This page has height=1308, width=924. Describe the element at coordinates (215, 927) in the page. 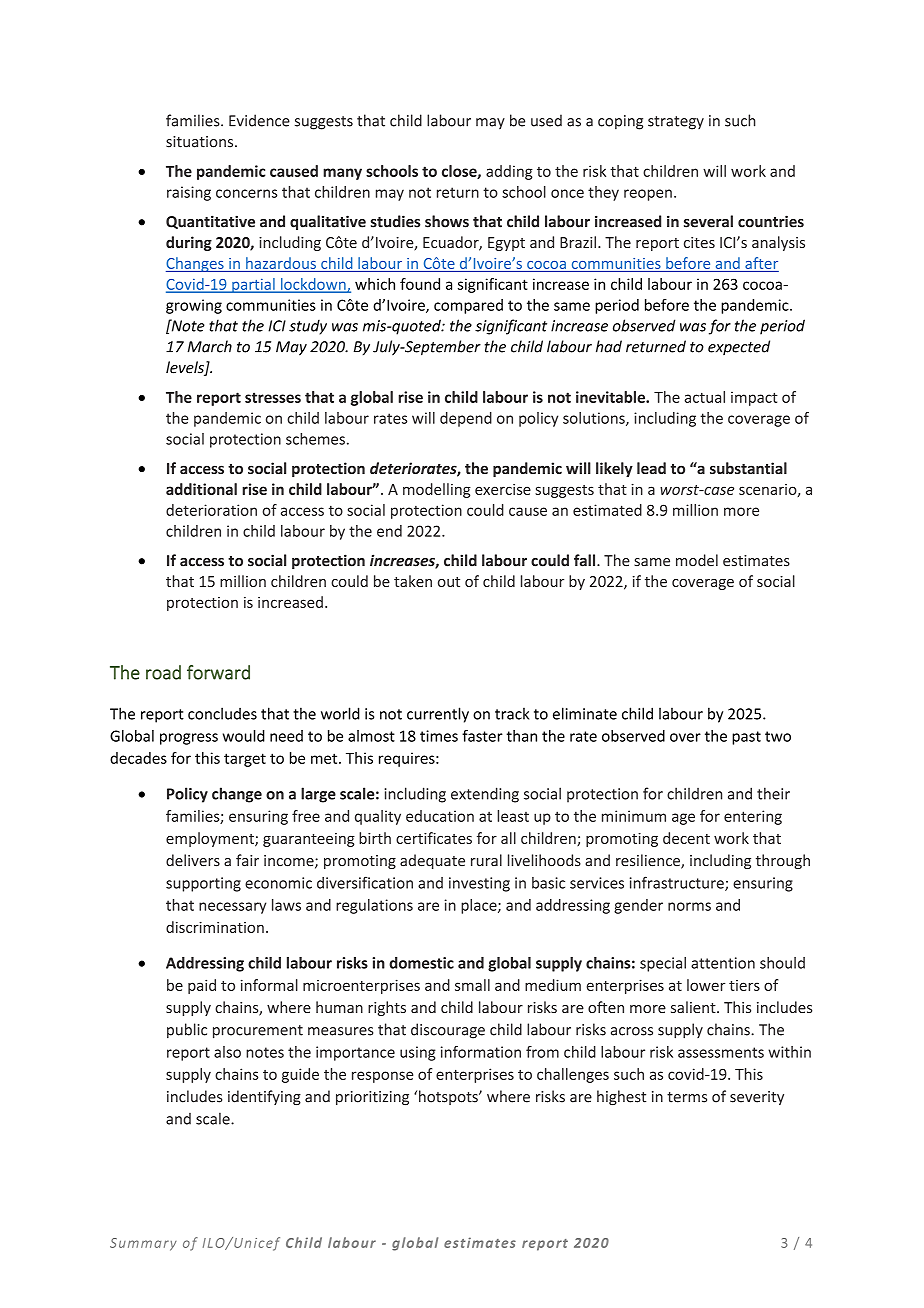

I see `discrimination` at that location.
